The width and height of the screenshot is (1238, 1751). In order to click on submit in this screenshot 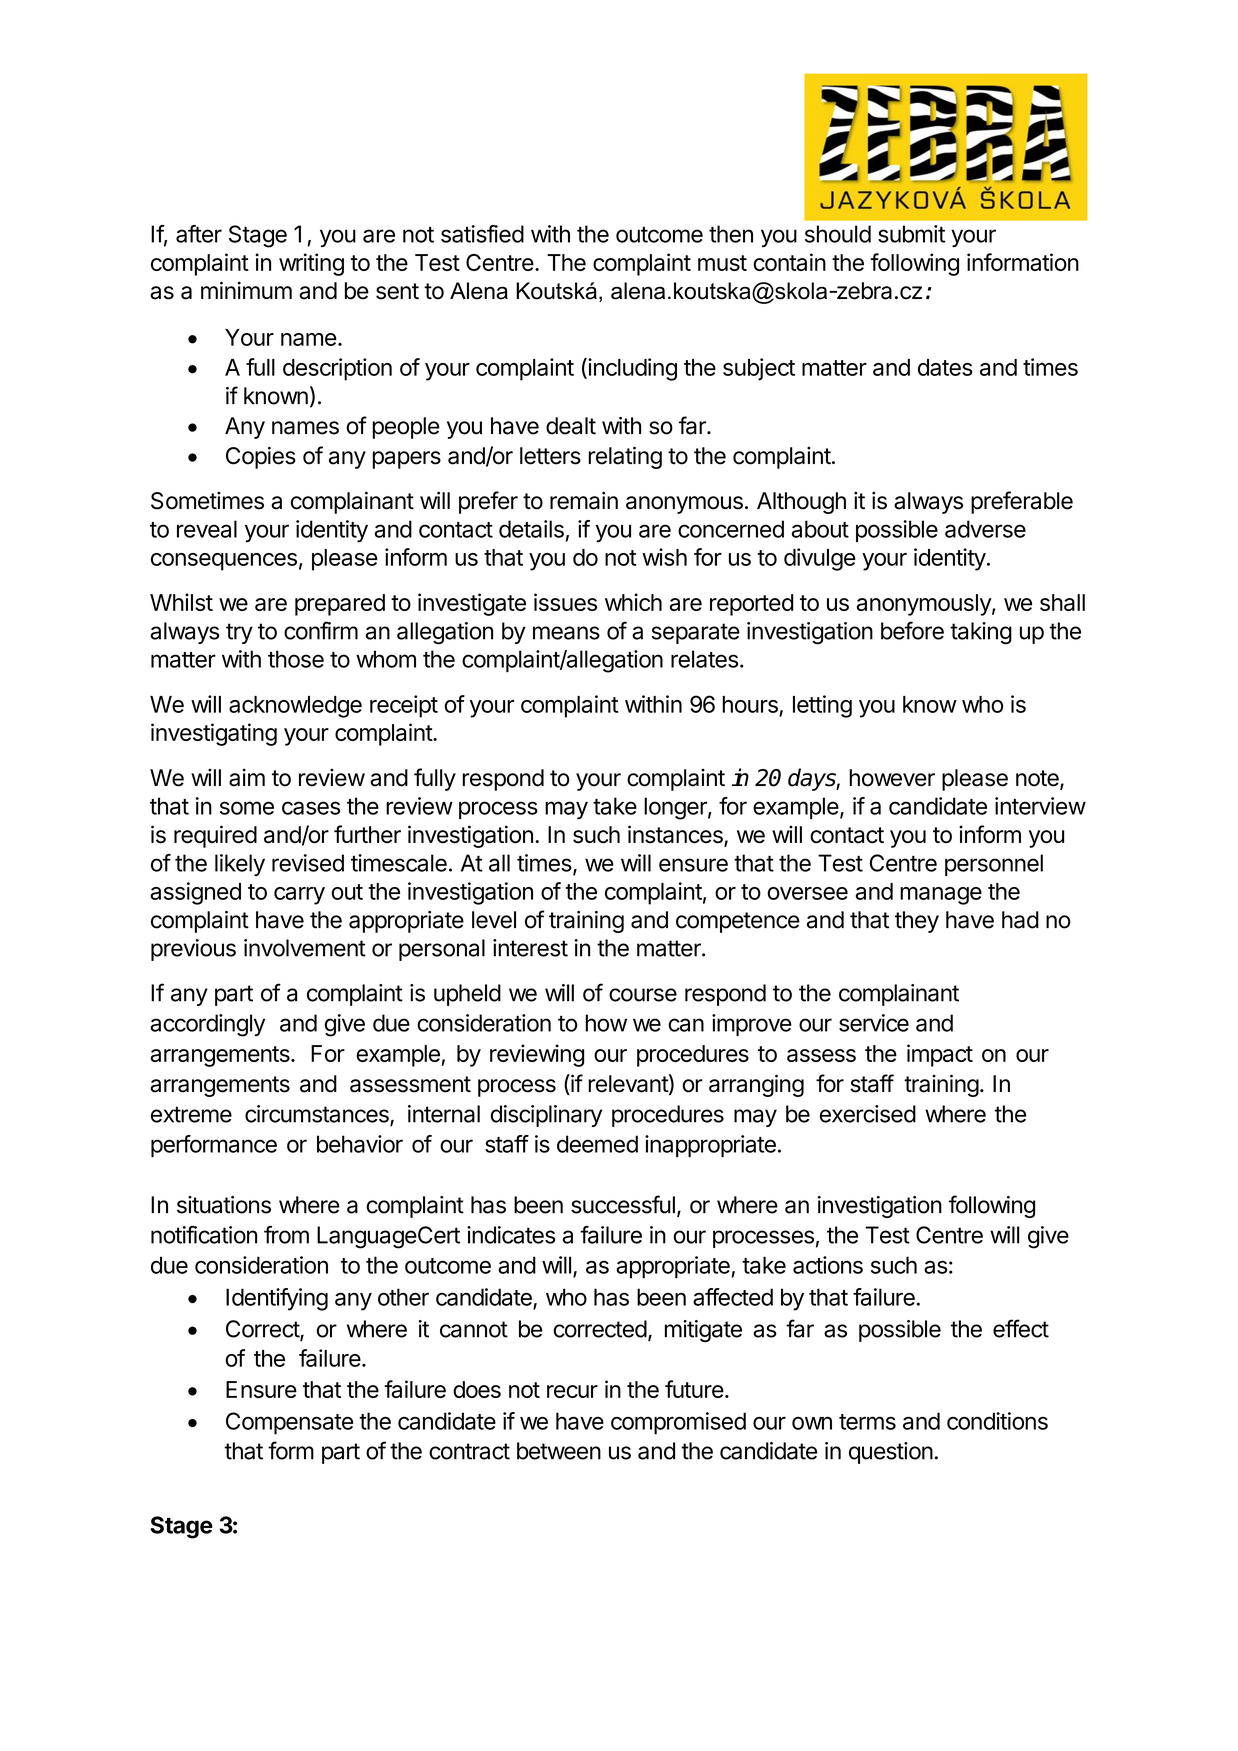, I will do `click(911, 234)`.
